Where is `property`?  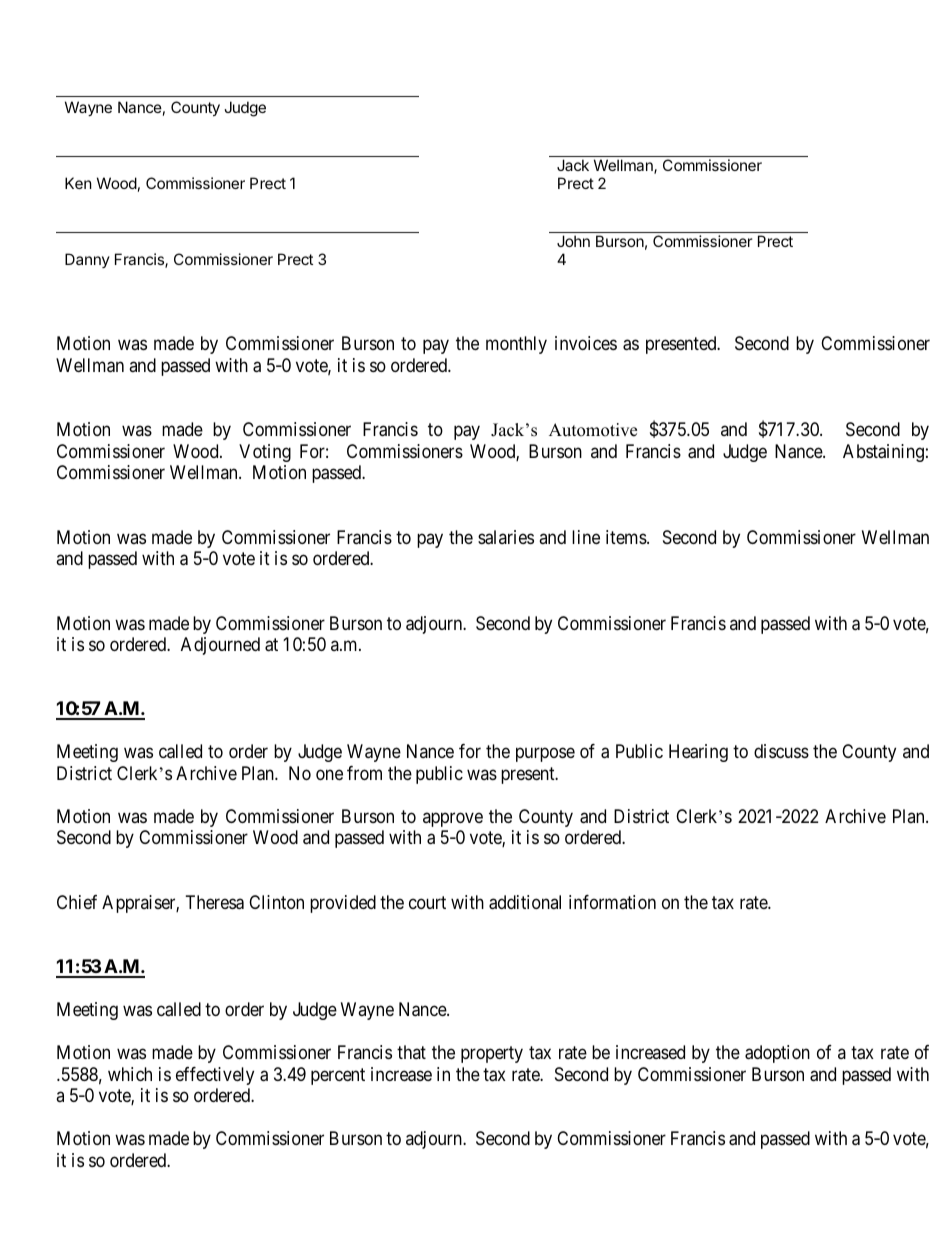 property is located at coordinates (492, 1055).
